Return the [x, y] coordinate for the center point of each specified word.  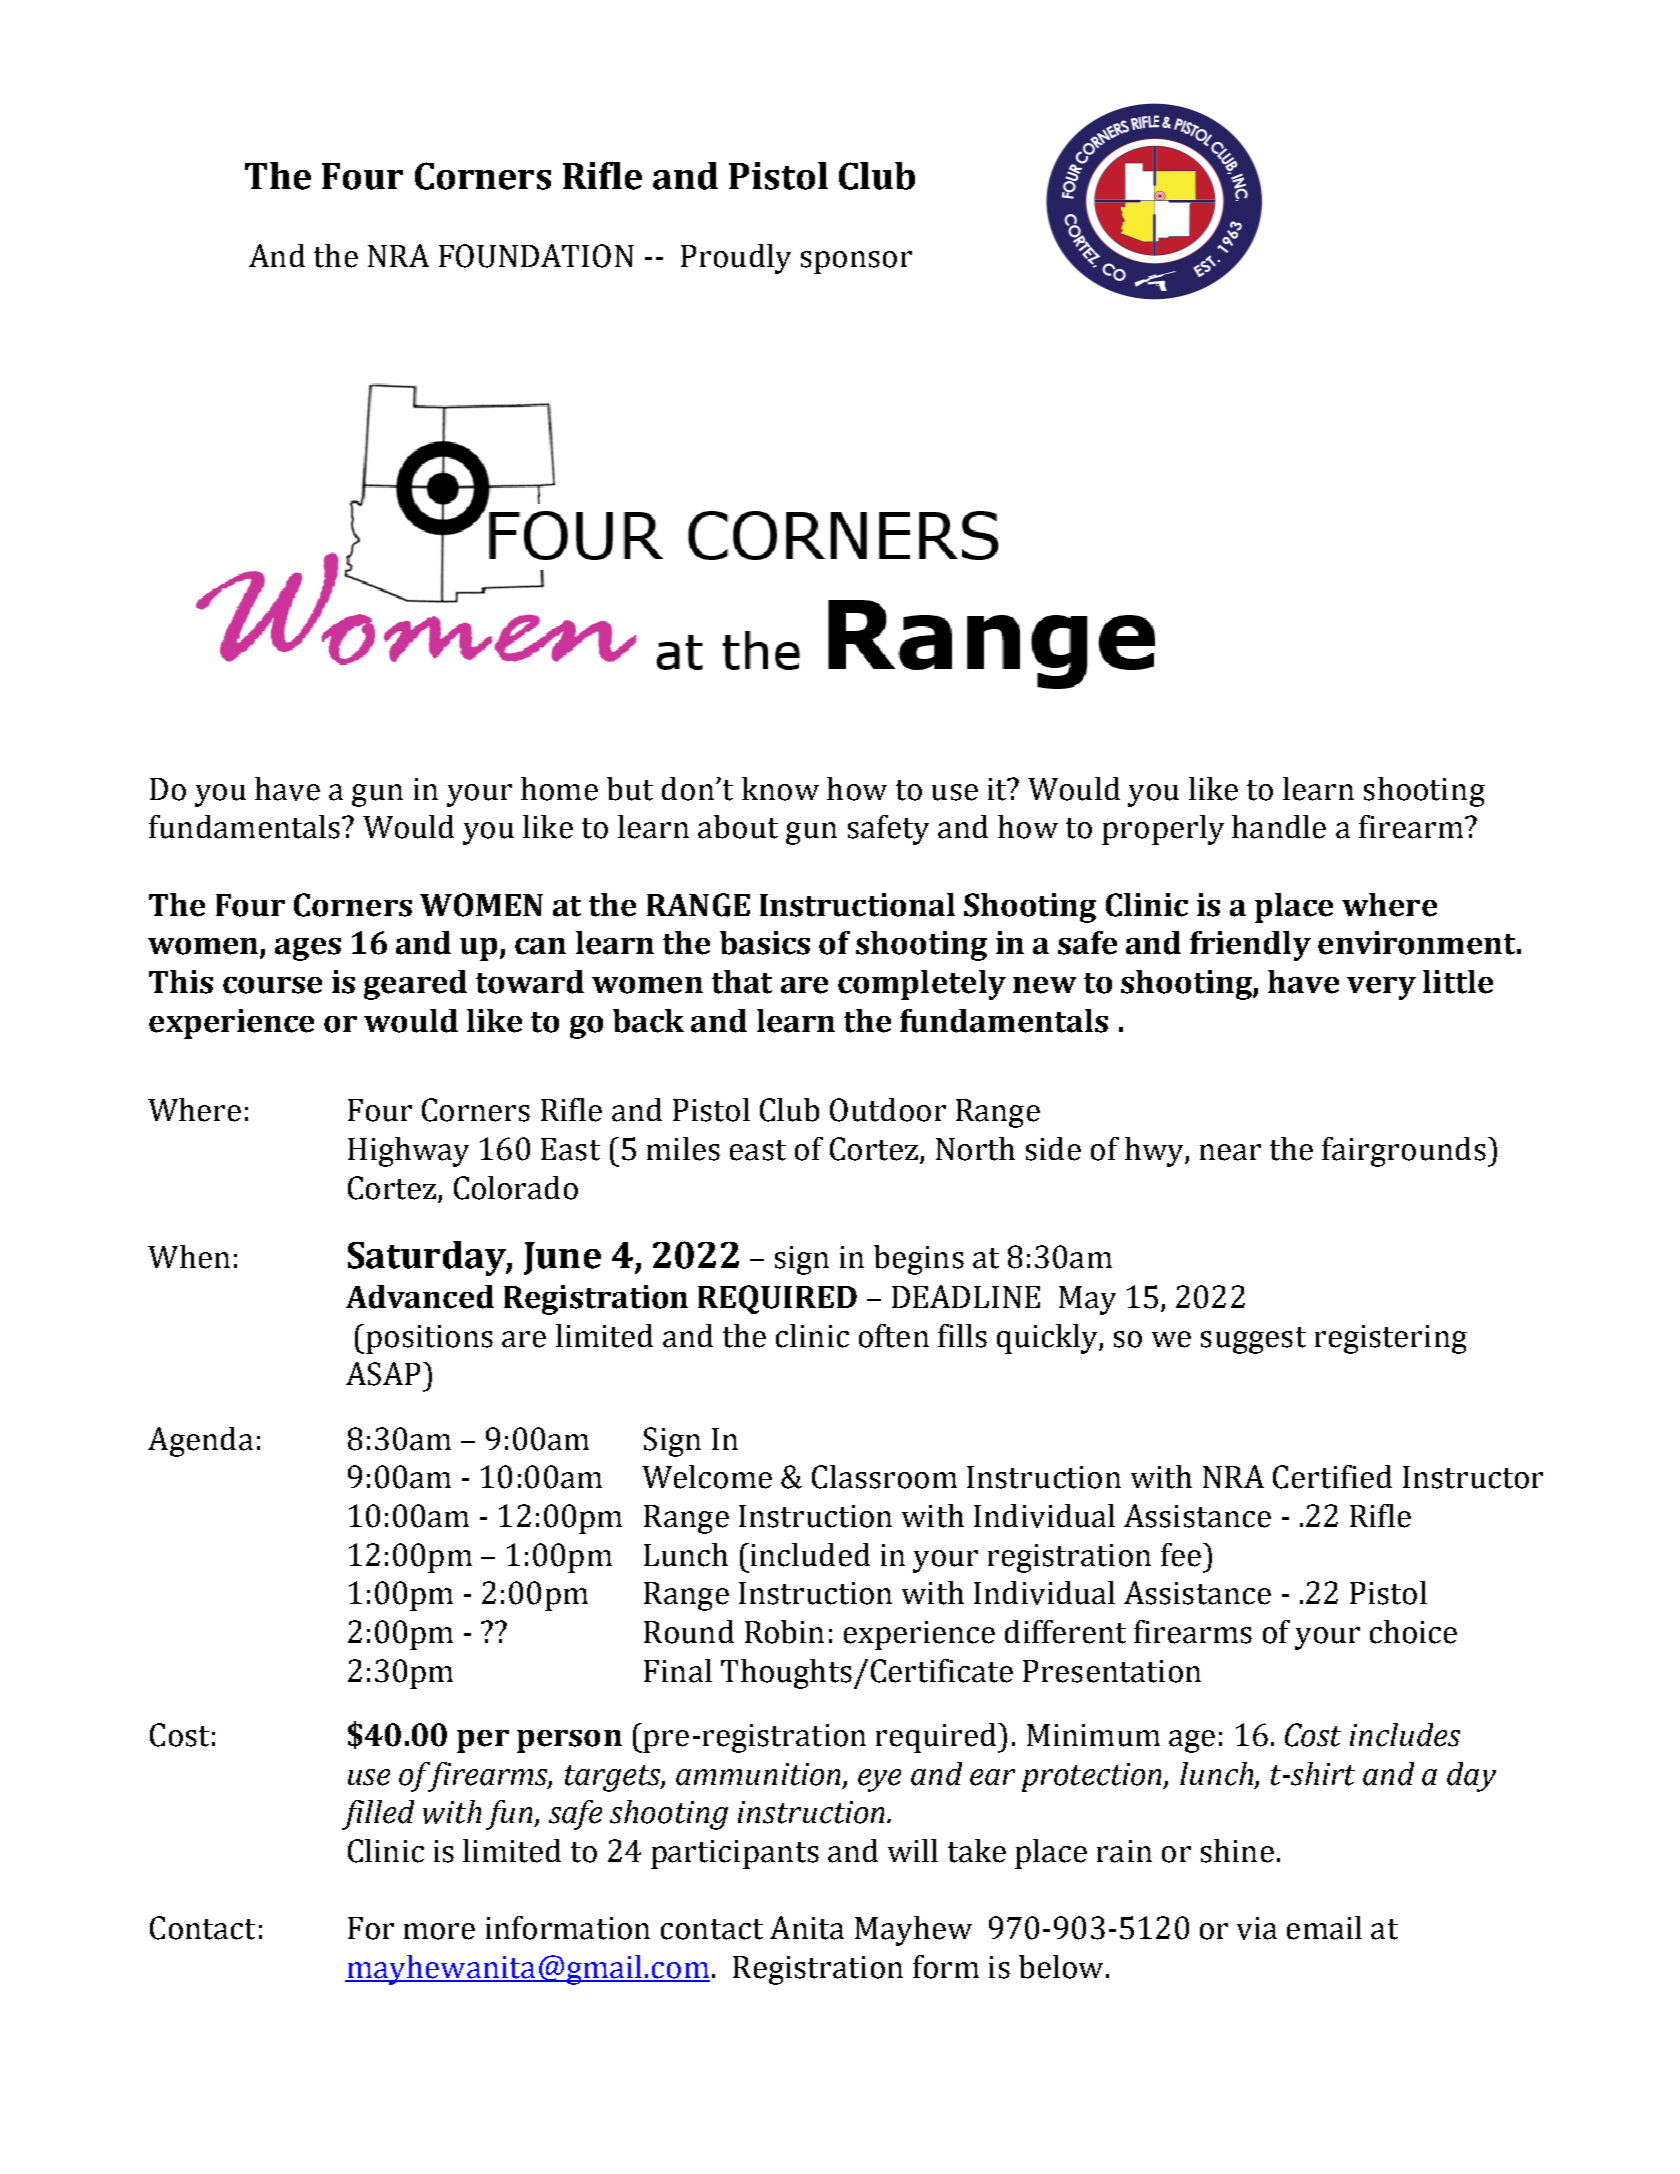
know [780, 789]
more [439, 1931]
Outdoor [888, 1110]
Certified [1332, 1477]
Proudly [736, 259]
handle [1279, 827]
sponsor [856, 262]
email [1324, 1928]
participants [735, 1854]
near [1230, 1152]
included [809, 1555]
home [559, 789]
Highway [408, 1152]
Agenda [200, 1442]
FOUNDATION [536, 256]
